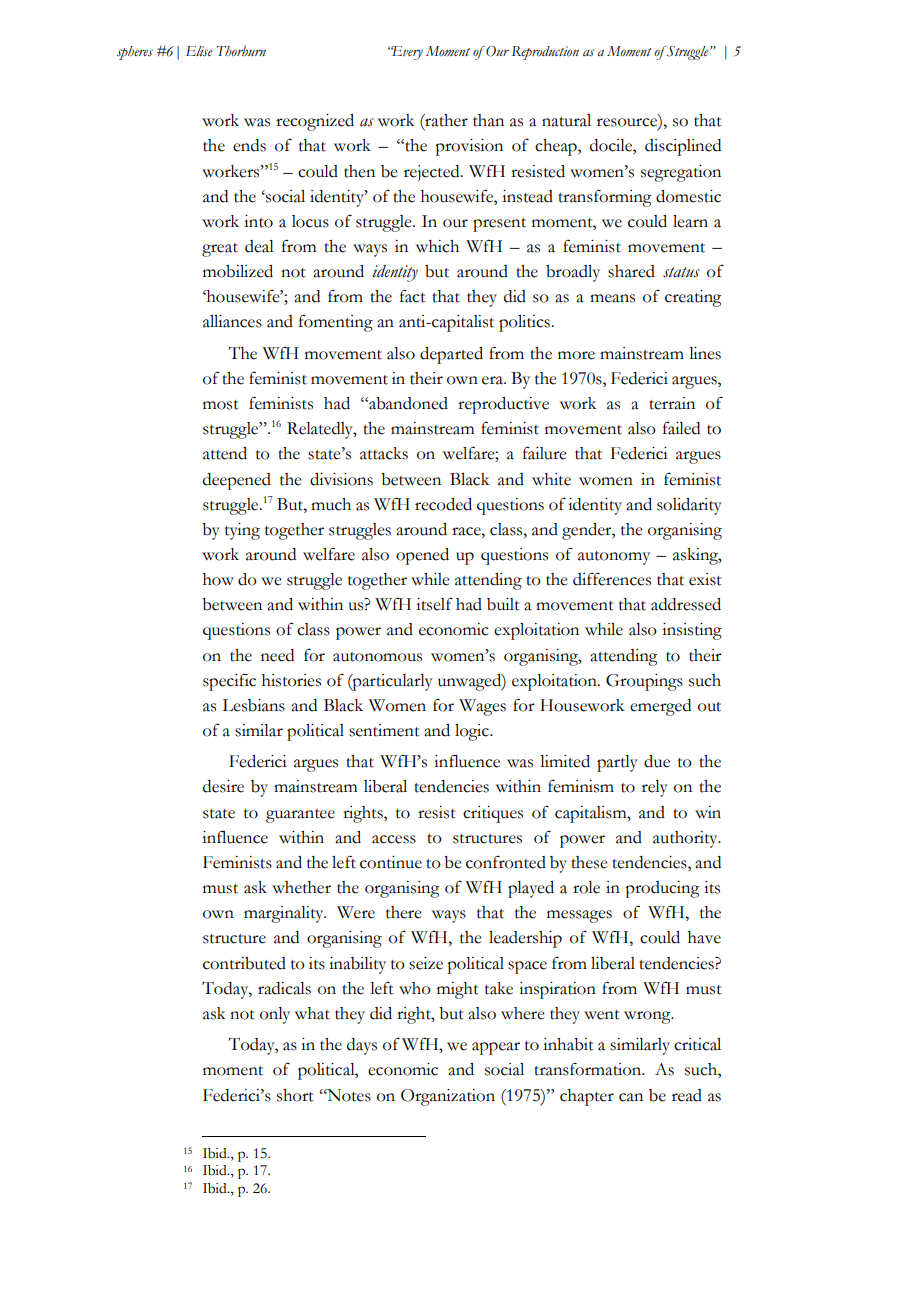  Describe the element at coordinates (612, 579) in the document. I see `differences` at that location.
